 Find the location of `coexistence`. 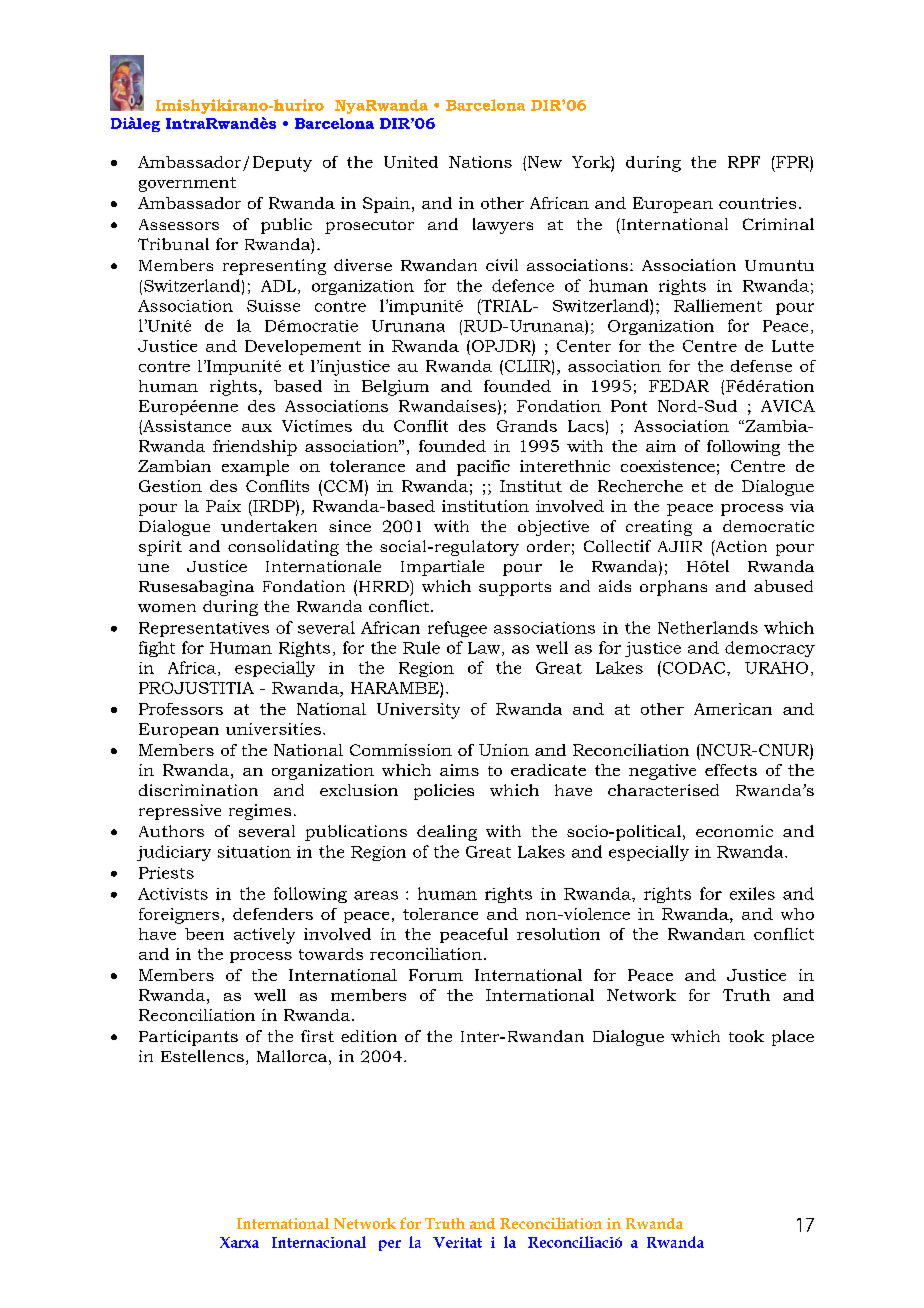

coexistence is located at coordinates (668, 466).
